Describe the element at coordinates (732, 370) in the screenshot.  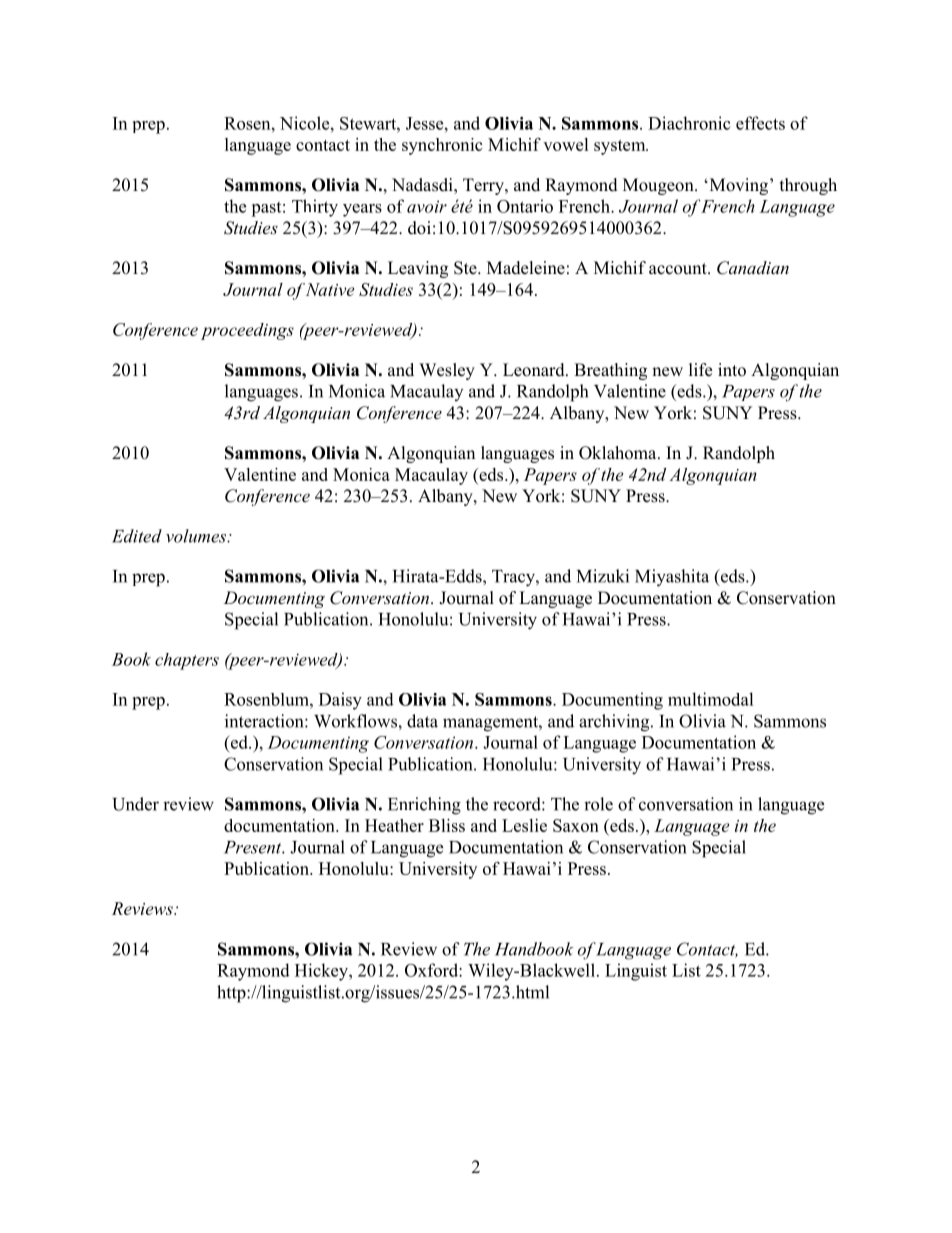
I see `into` at that location.
